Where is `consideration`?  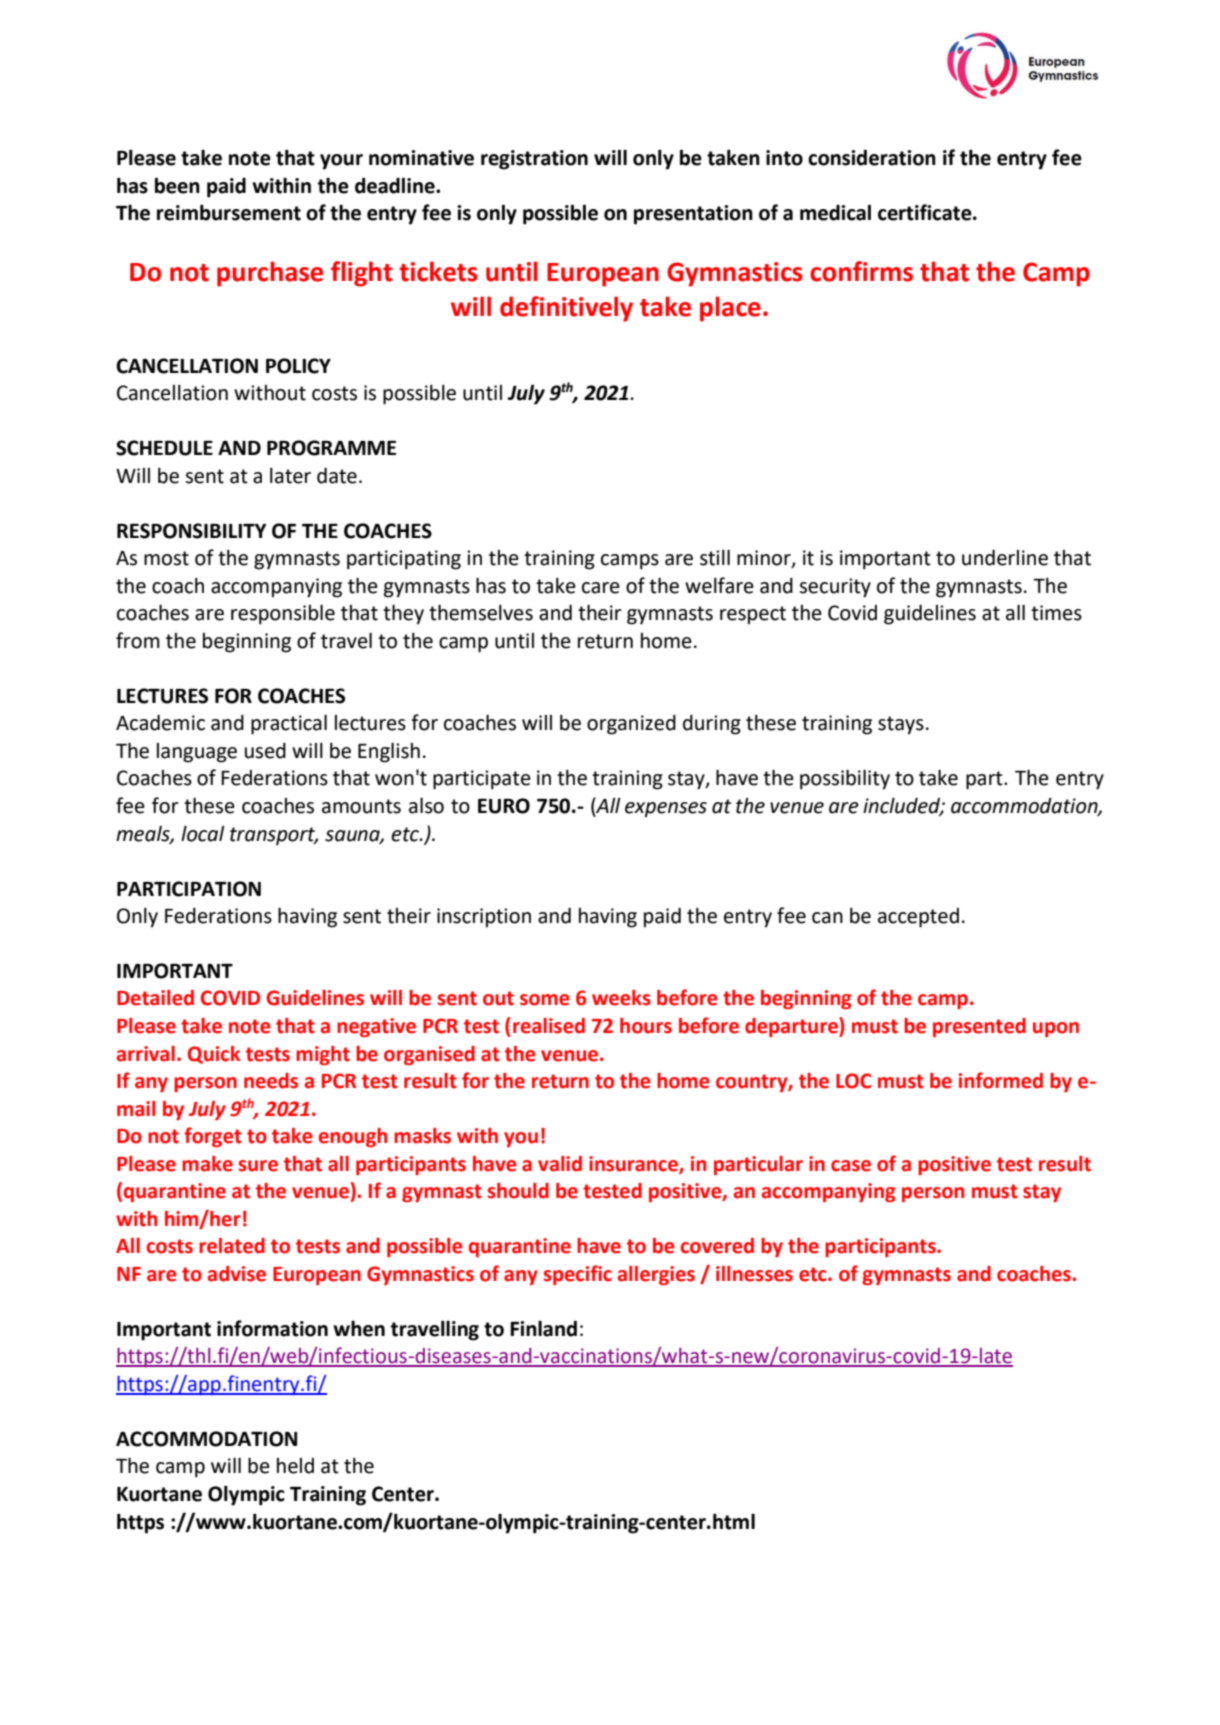 consideration is located at coordinates (872, 157).
